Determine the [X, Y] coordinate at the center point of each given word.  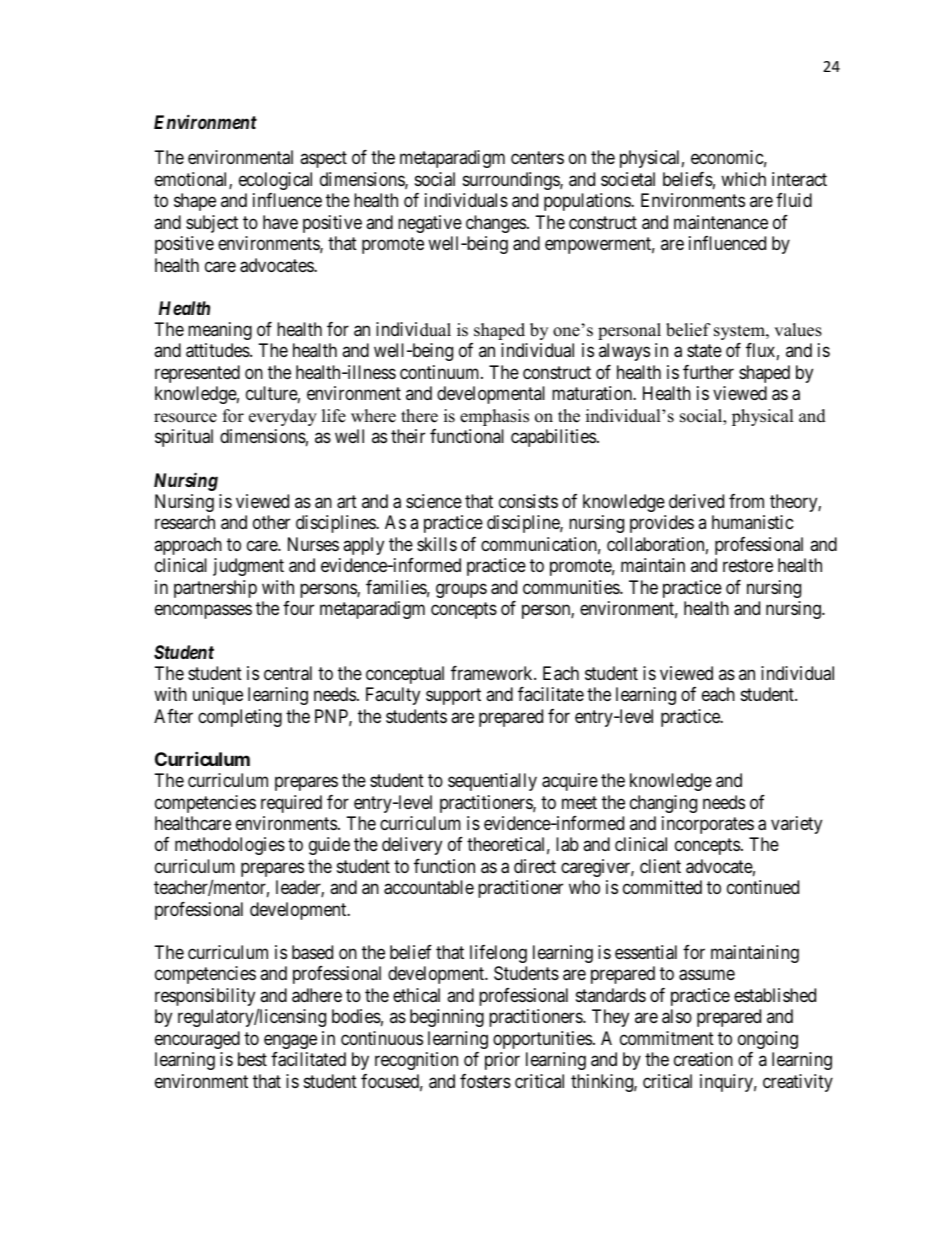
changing [663, 804]
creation [703, 1059]
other [271, 522]
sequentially [492, 782]
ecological [275, 181]
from [746, 501]
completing [240, 718]
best [252, 1059]
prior [502, 1061]
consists [528, 501]
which [743, 179]
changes [496, 224]
